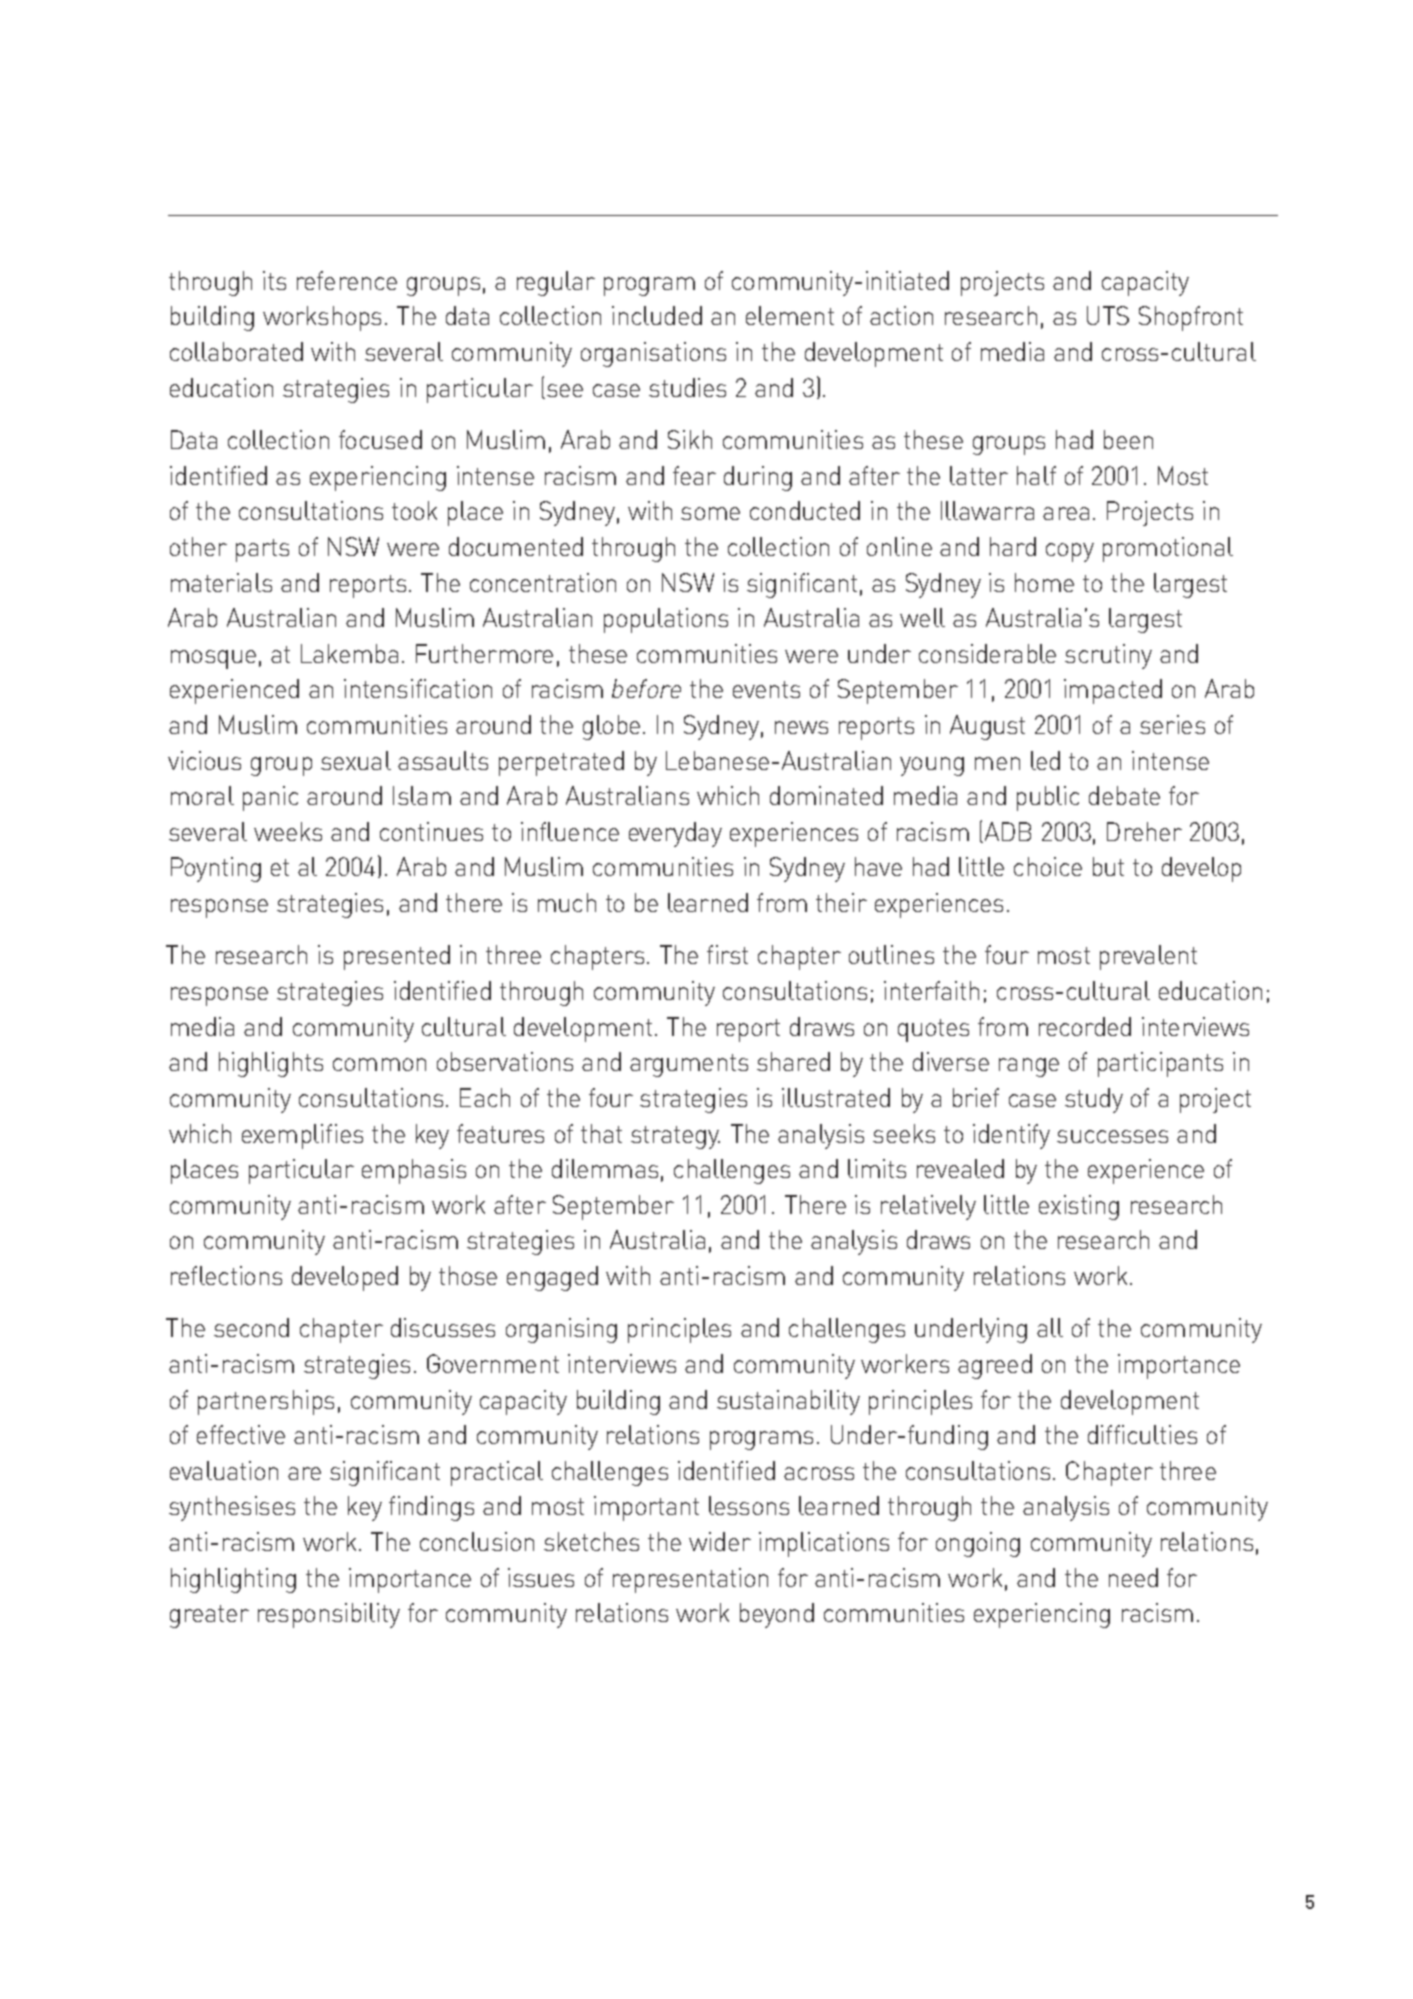 Image resolution: width=1413 pixels, height=1999 pixels. Describe the element at coordinates (657, 315) in the screenshot. I see `included` at that location.
